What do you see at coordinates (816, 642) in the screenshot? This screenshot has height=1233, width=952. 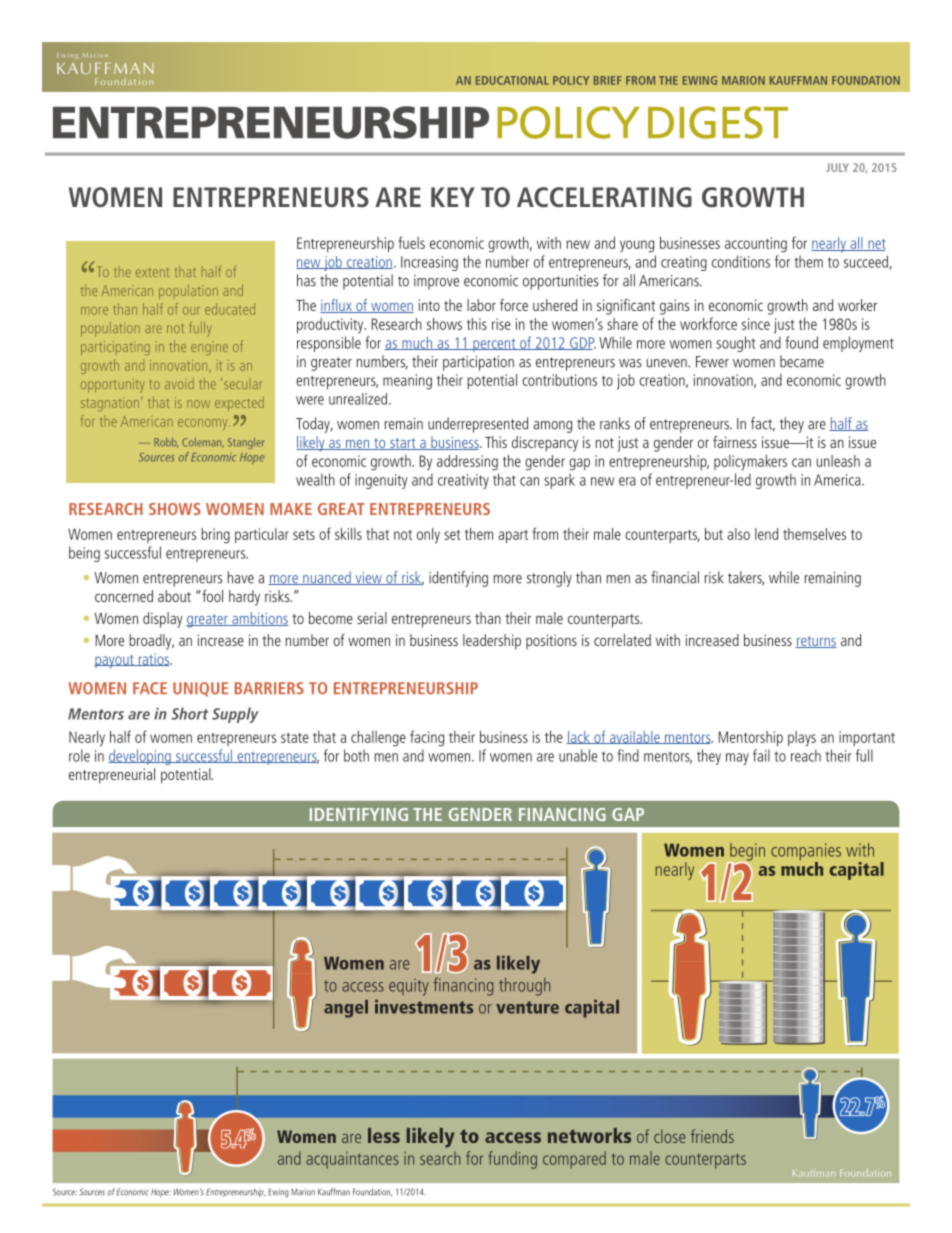 I see `returns` at bounding box center [816, 642].
